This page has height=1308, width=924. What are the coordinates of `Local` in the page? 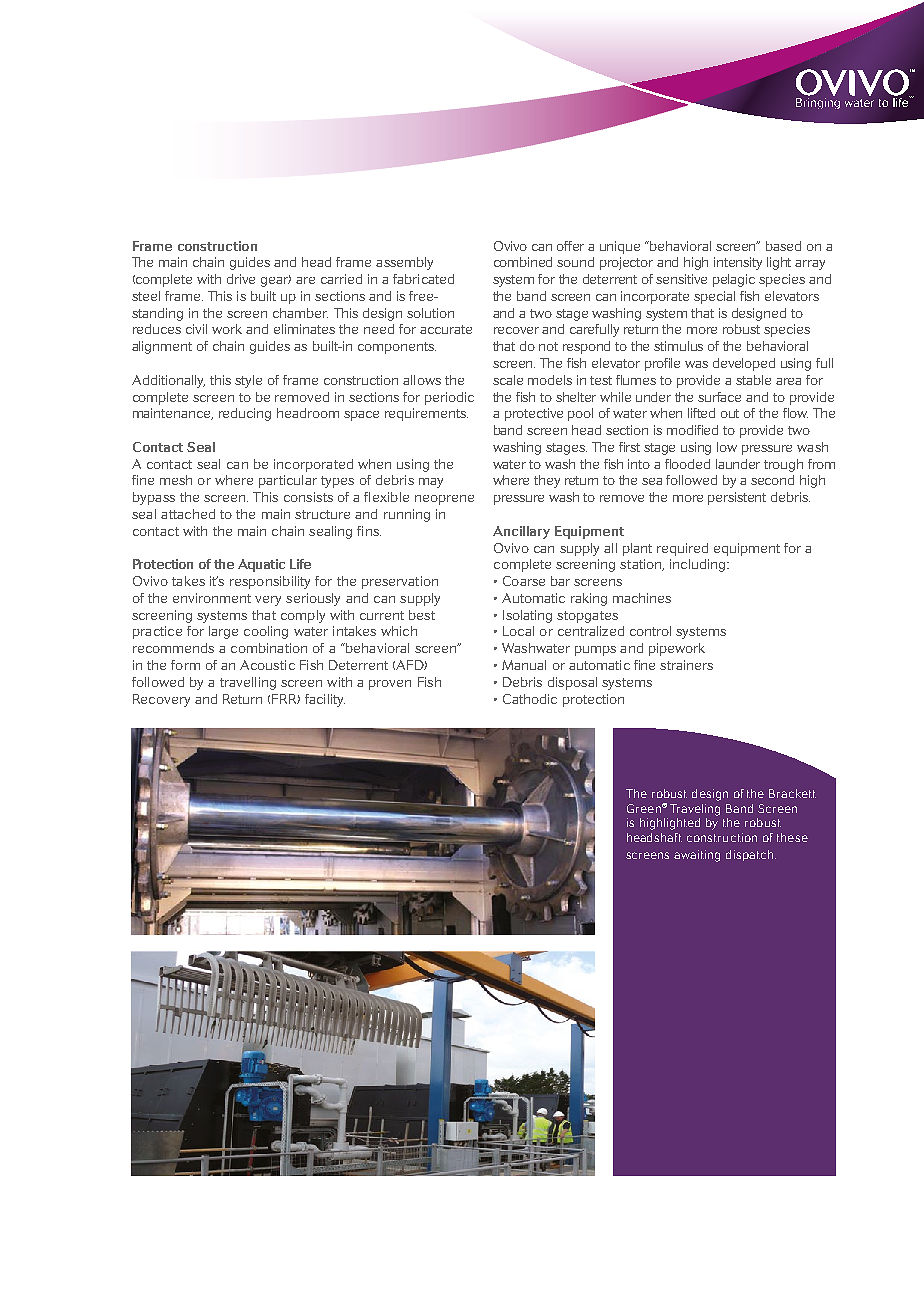 It's located at (518, 631).
